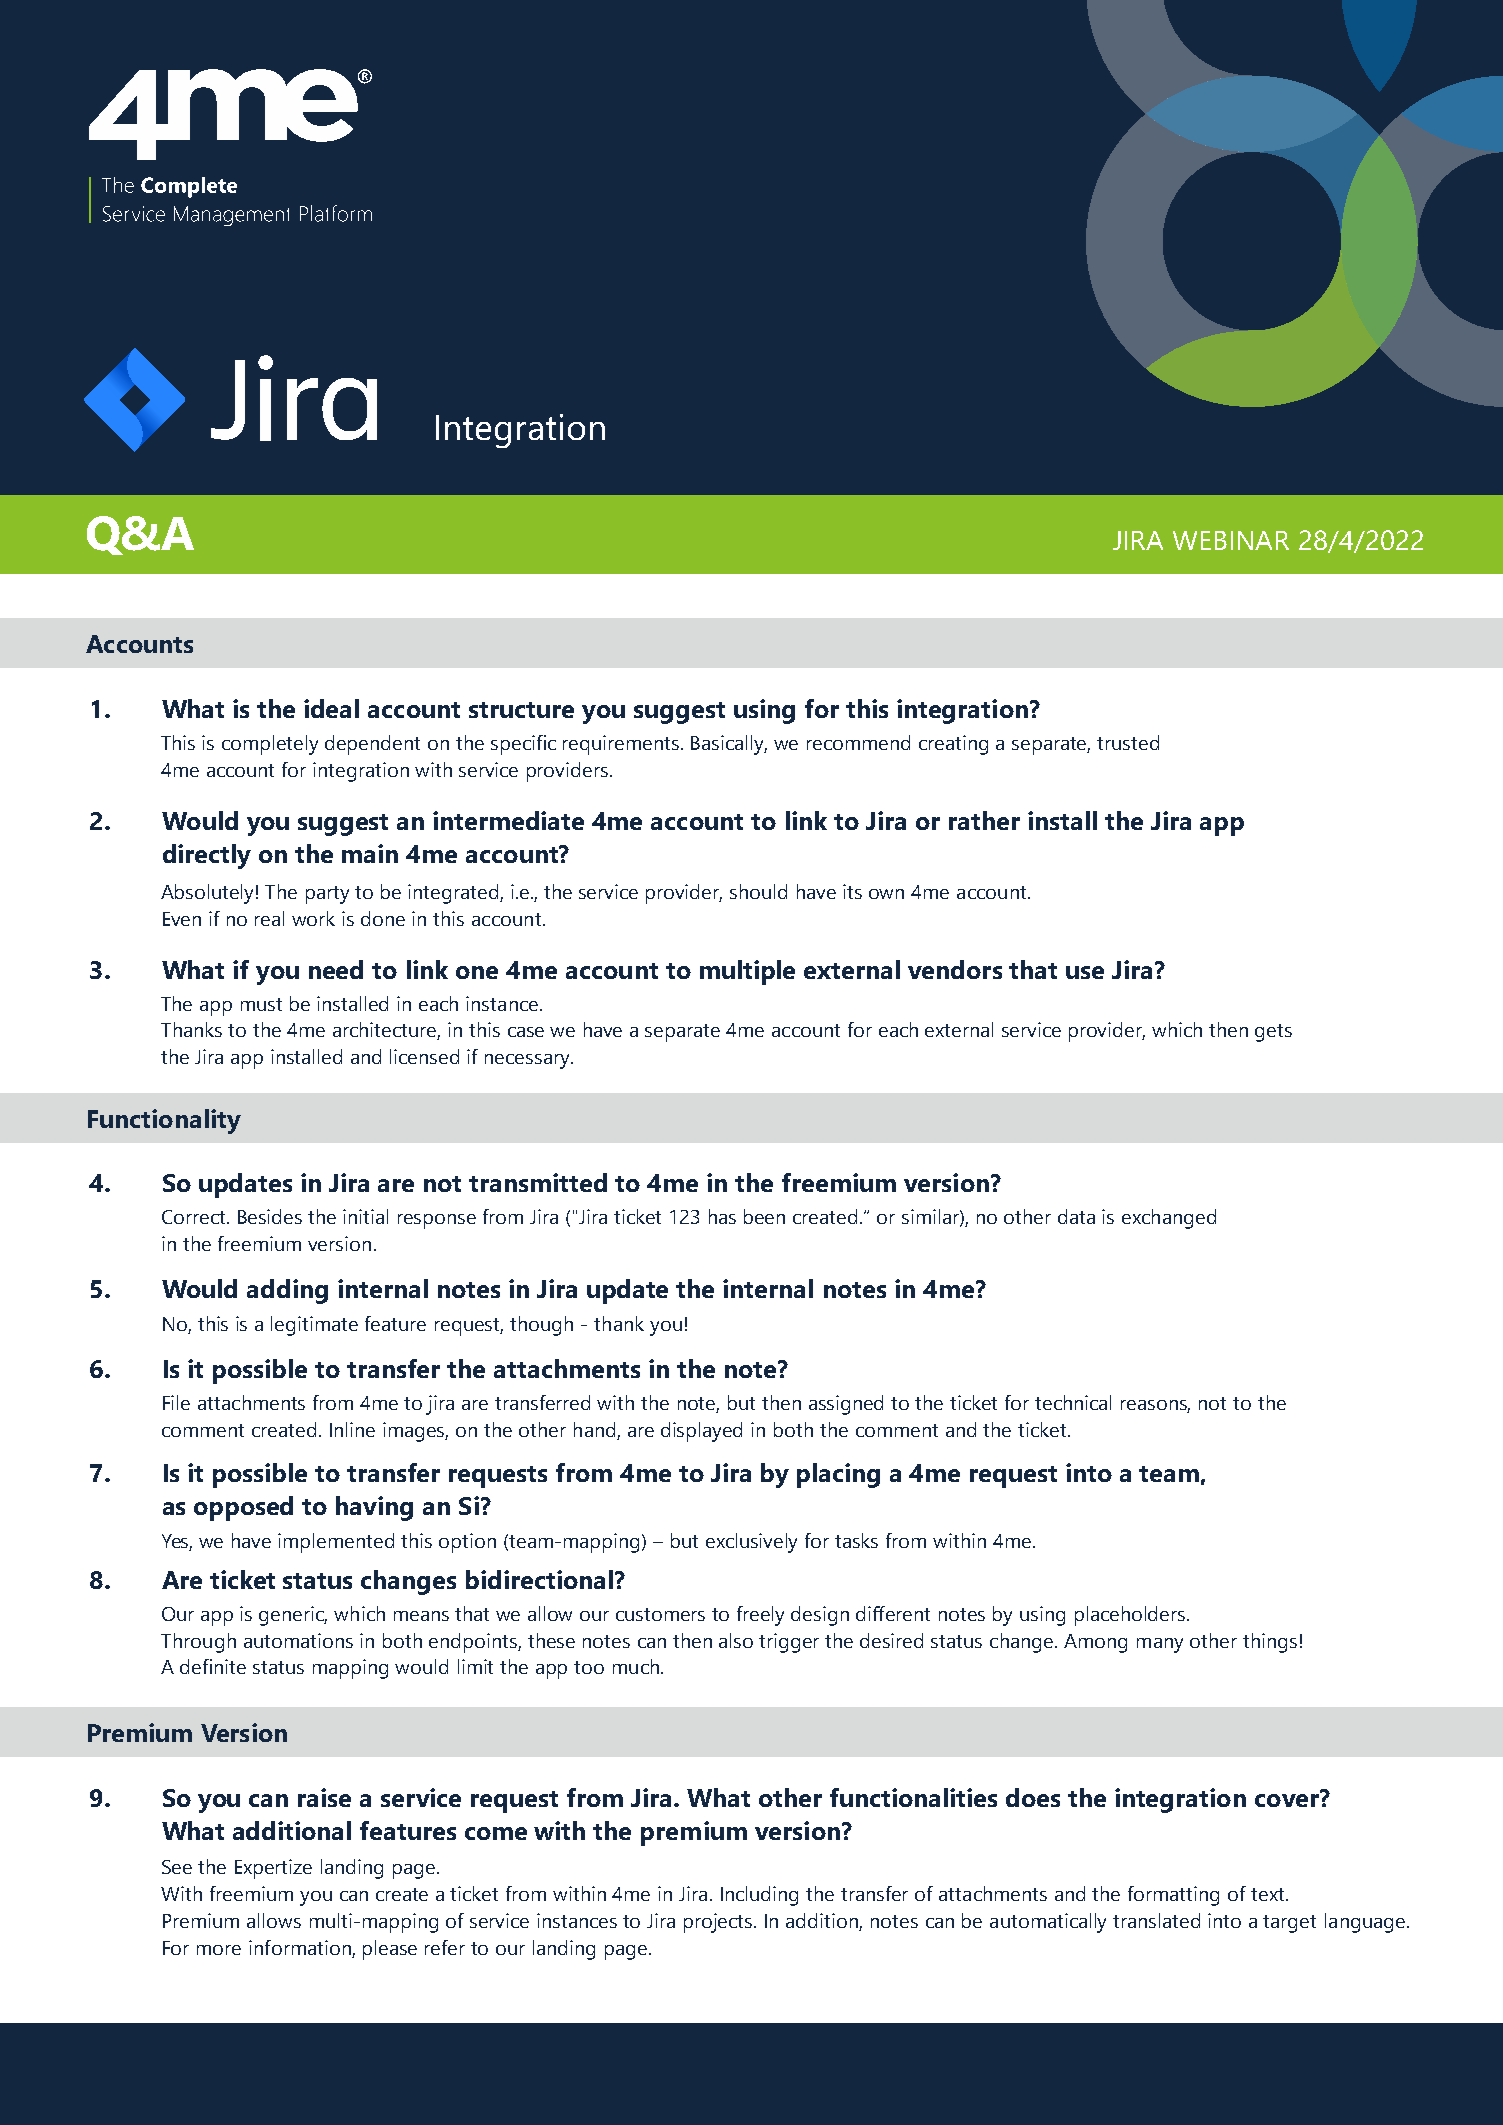 The image size is (1503, 2125). What do you see at coordinates (1155, 1406) in the page?
I see `reasons` at bounding box center [1155, 1406].
